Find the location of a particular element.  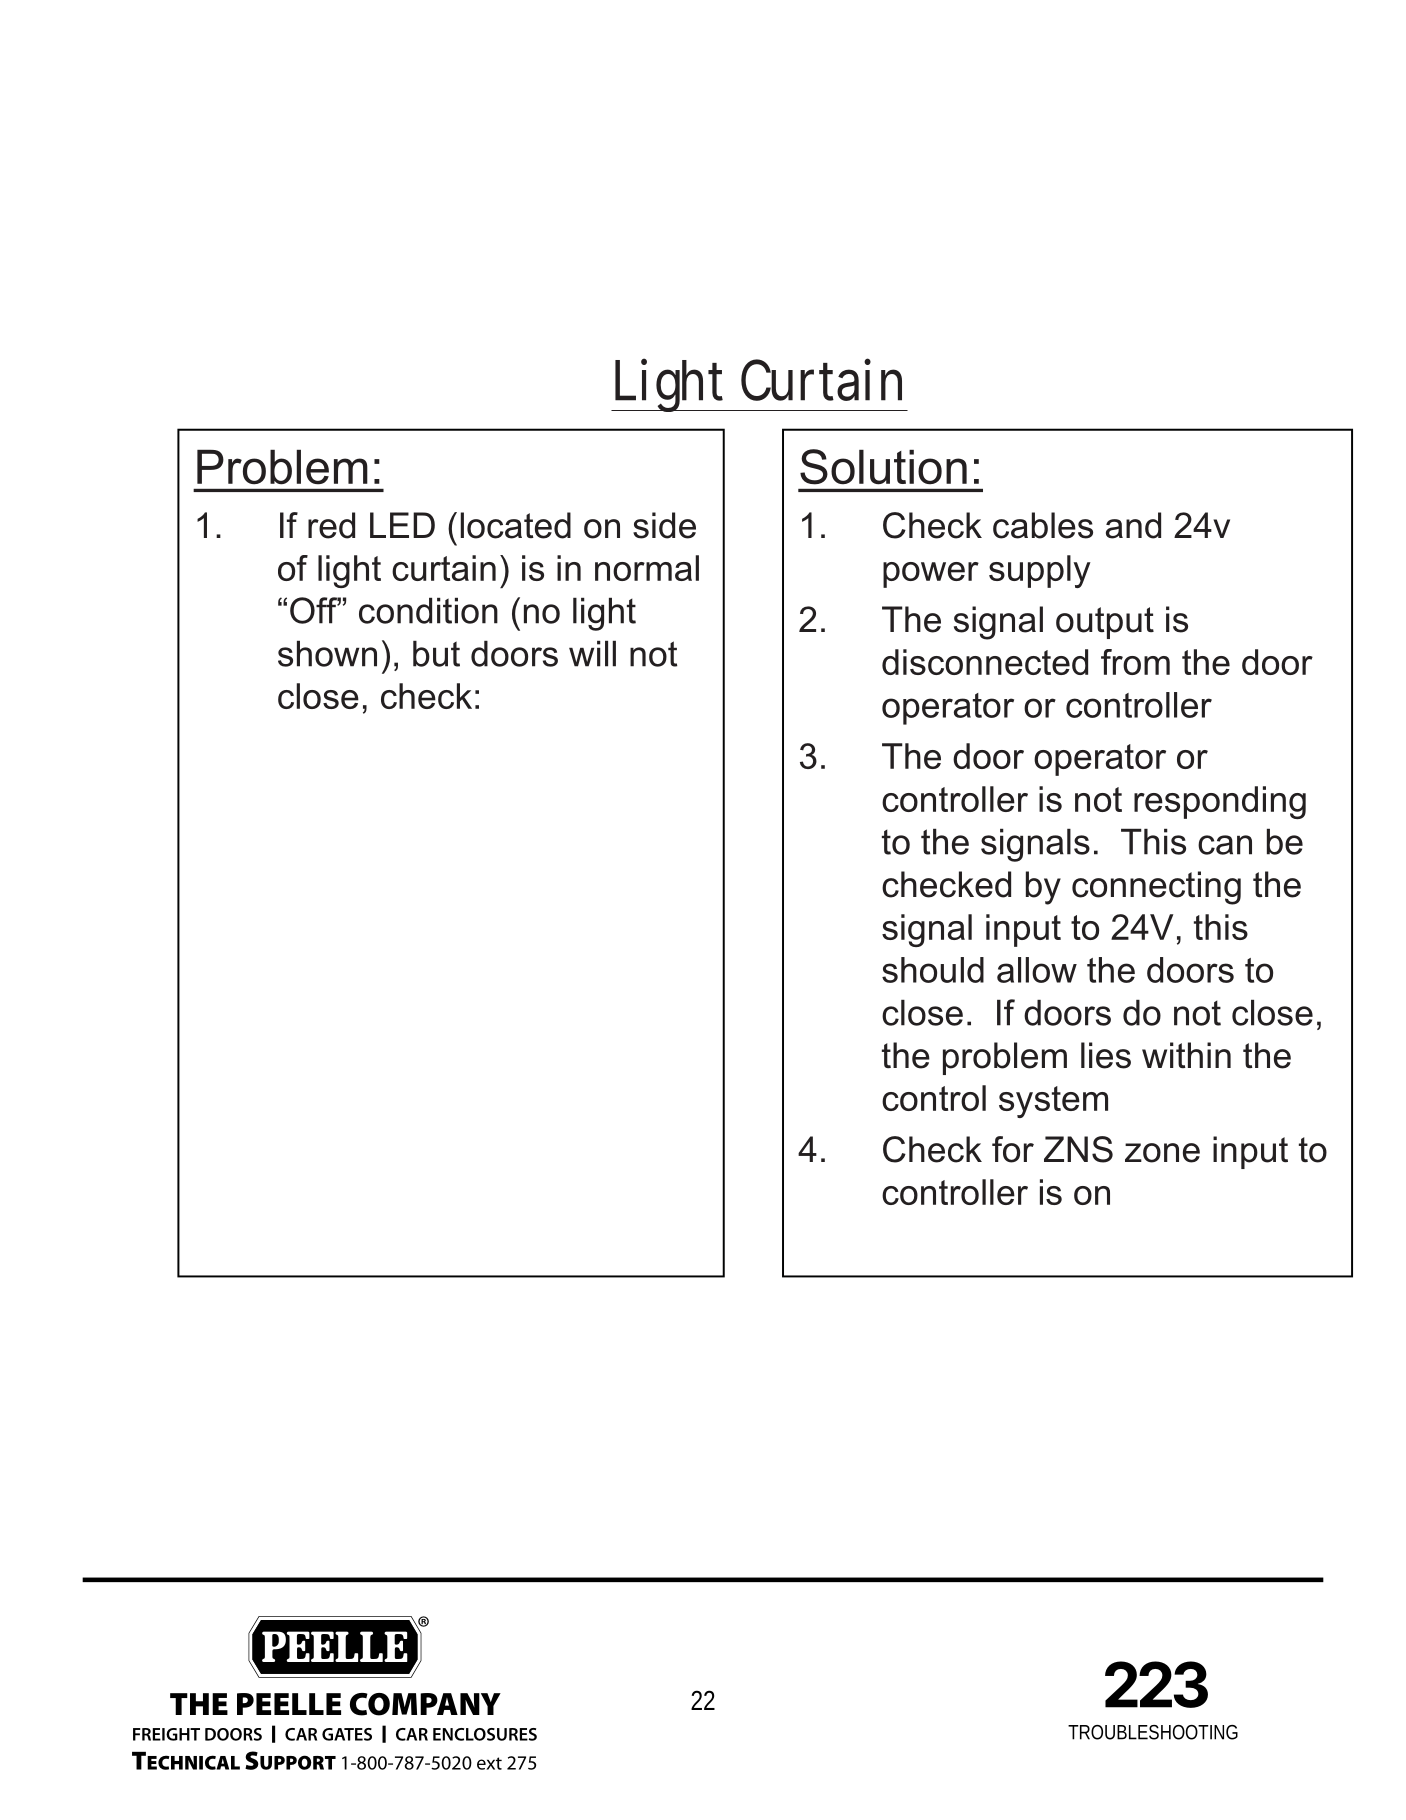

should is located at coordinates (933, 970).
